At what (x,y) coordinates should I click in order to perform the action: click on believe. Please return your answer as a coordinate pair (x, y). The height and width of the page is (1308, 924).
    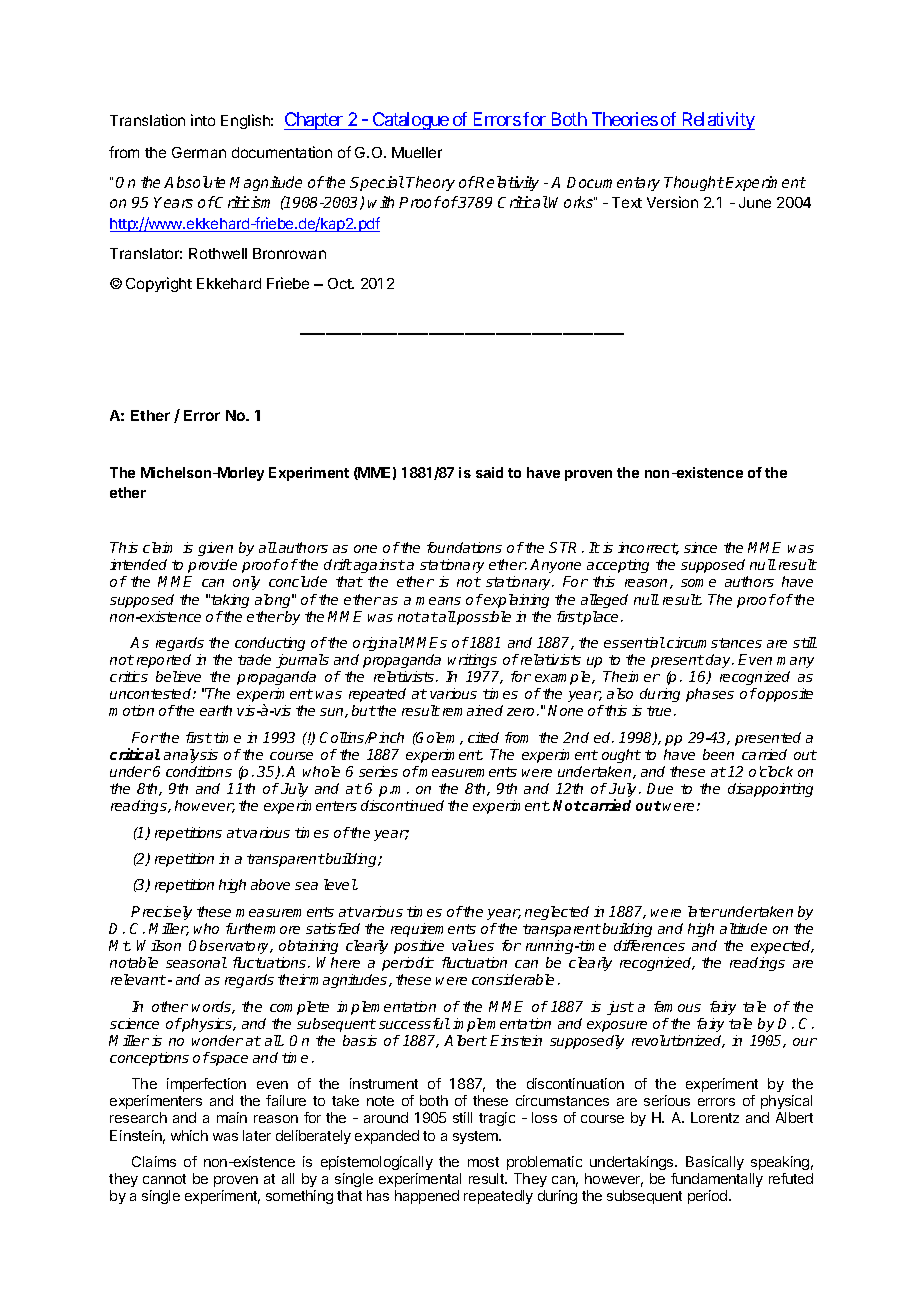
    Looking at the image, I should click on (178, 676).
